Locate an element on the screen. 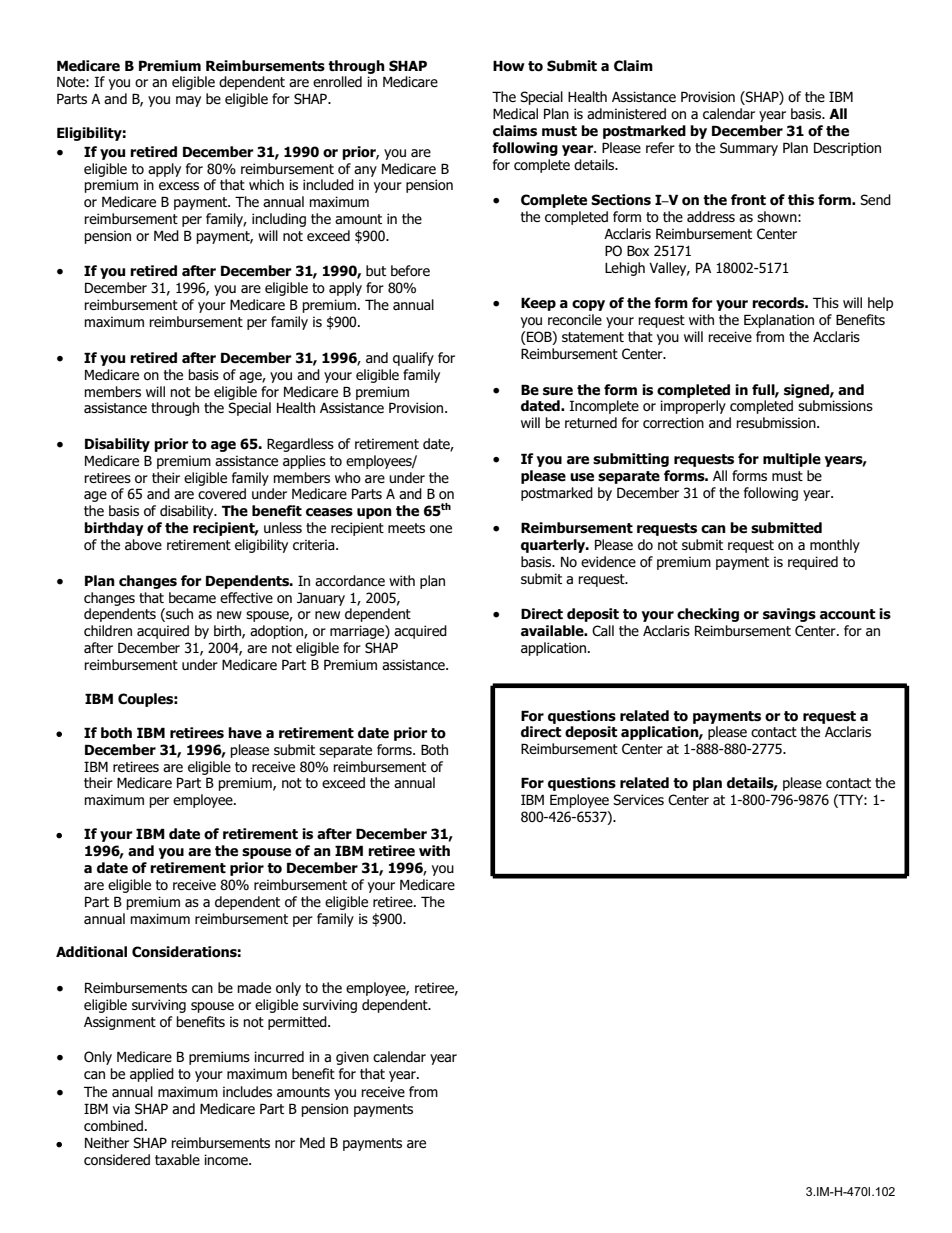 Image resolution: width=952 pixels, height=1233 pixels. Services is located at coordinates (638, 799).
